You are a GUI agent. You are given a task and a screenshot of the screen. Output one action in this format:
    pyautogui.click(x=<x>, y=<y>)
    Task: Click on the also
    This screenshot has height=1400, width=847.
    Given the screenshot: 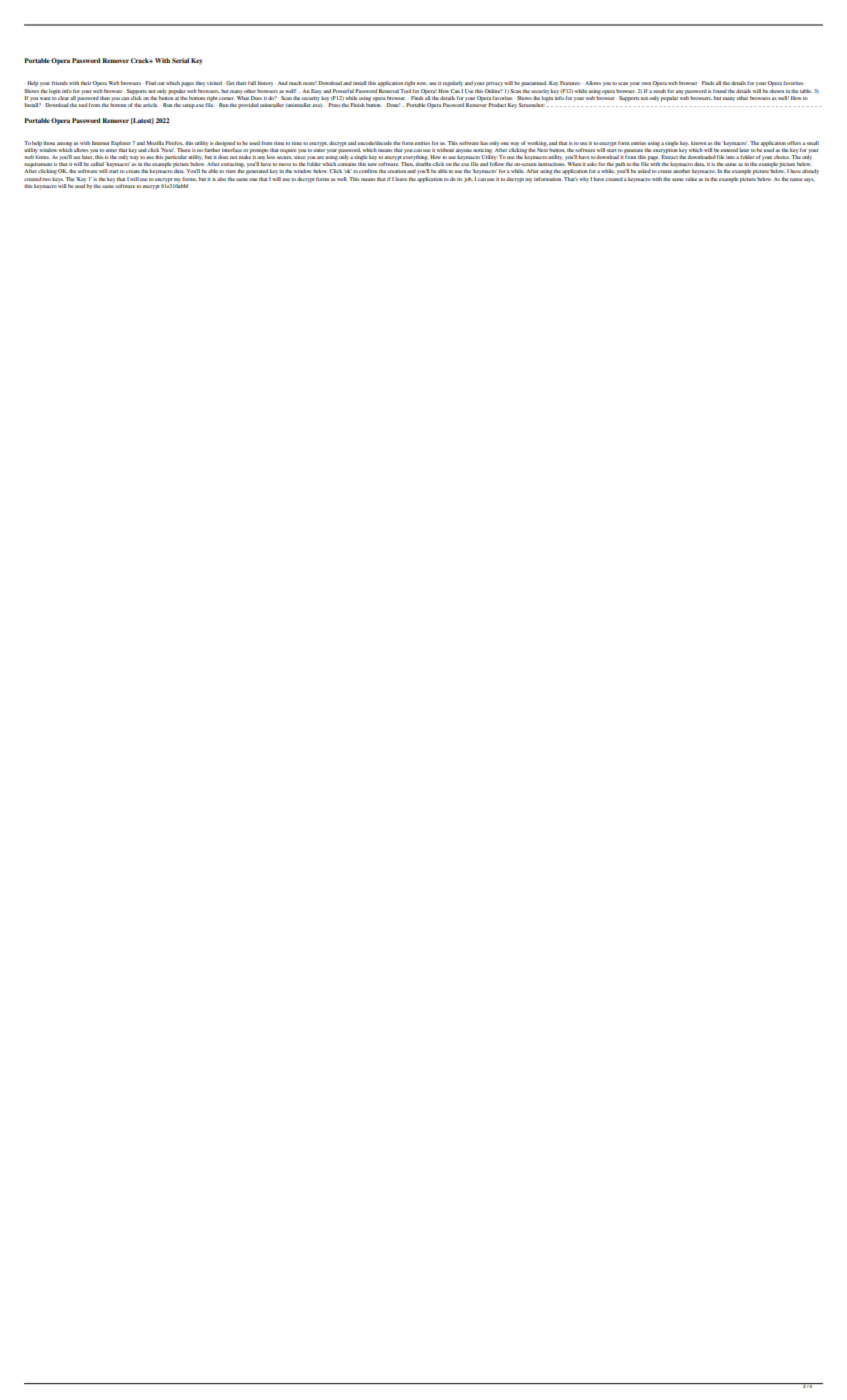 What is the action you would take?
    pyautogui.click(x=221, y=179)
